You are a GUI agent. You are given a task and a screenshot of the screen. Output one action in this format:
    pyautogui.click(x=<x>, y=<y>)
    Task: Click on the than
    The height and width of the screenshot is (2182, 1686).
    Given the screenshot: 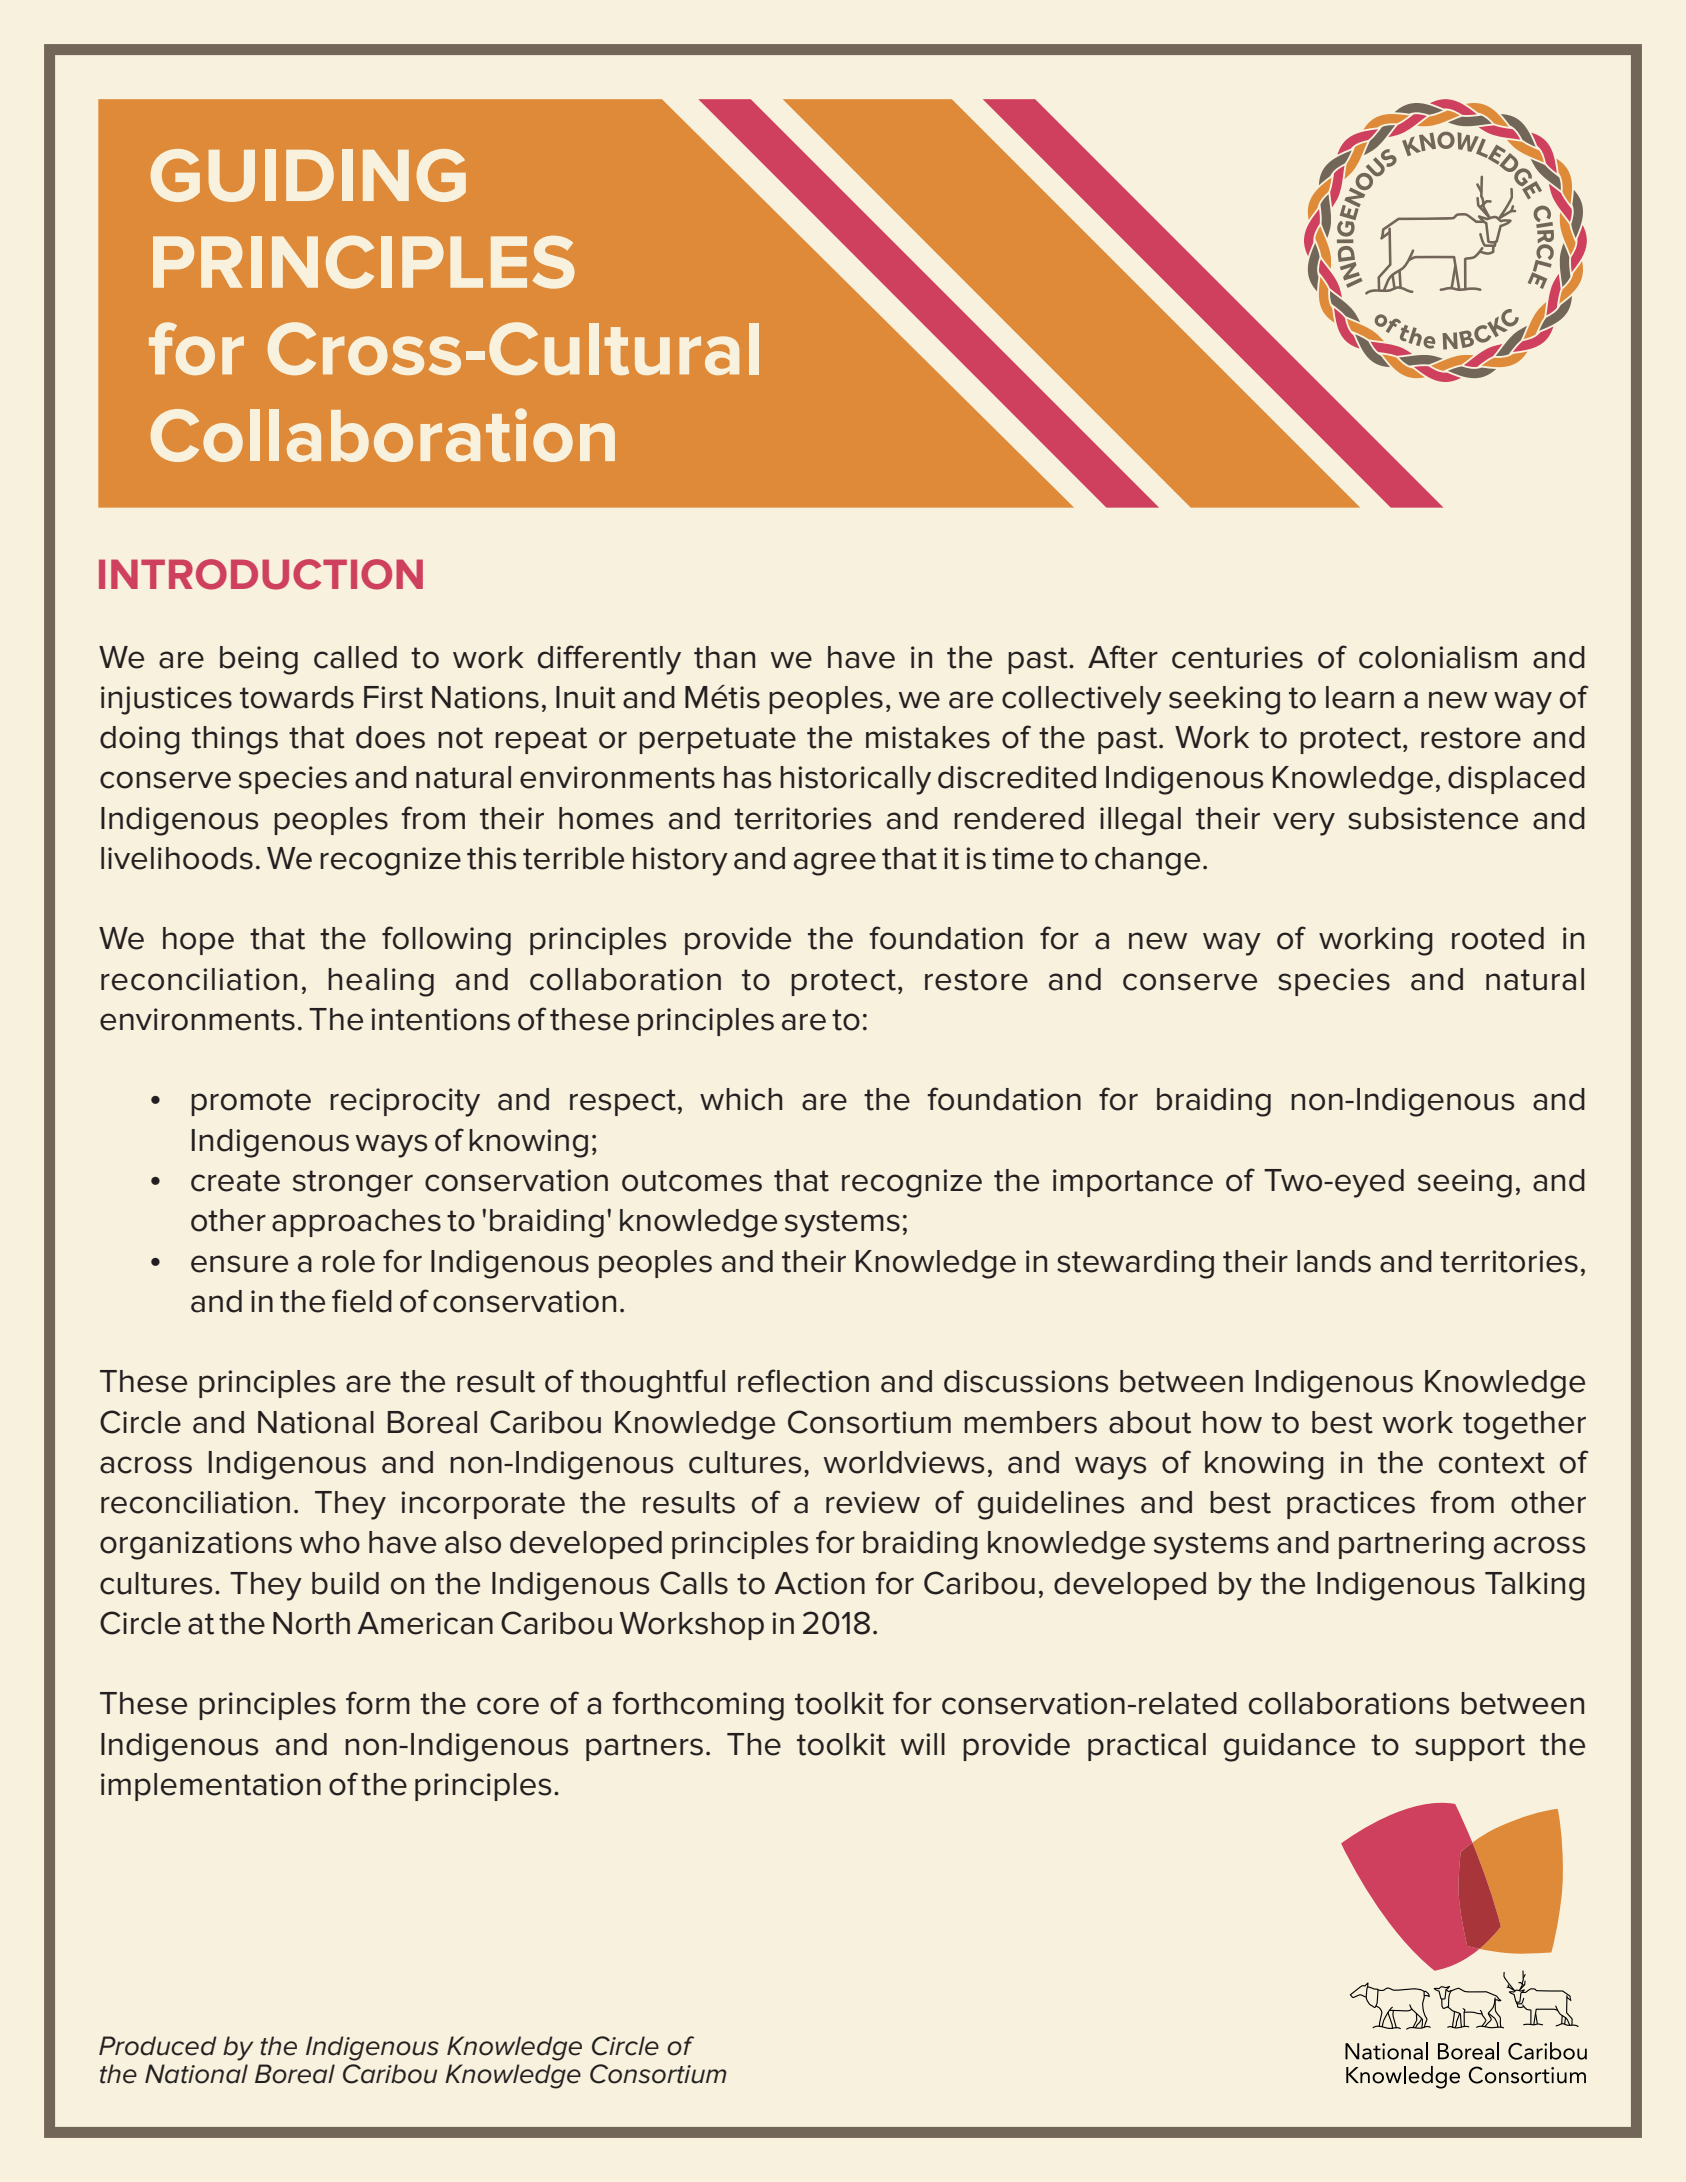 What is the action you would take?
    pyautogui.click(x=724, y=657)
